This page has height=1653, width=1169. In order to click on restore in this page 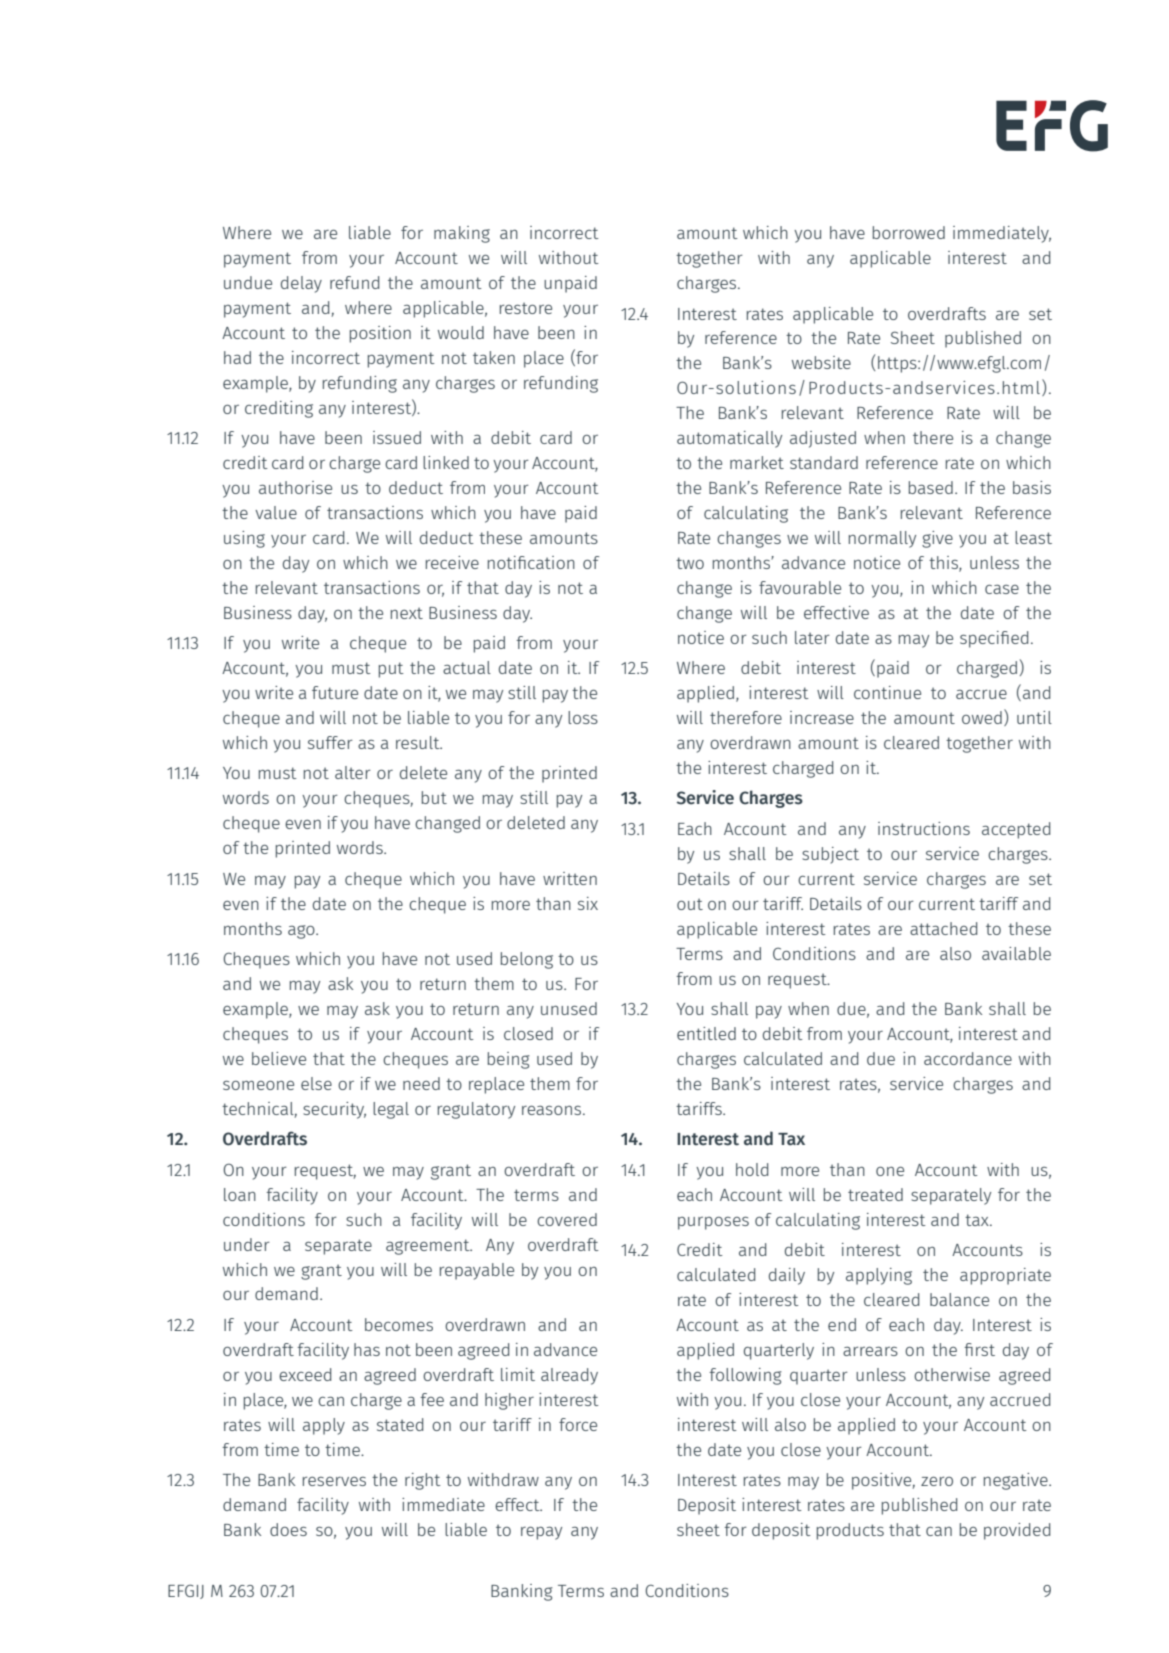, I will do `click(526, 308)`.
